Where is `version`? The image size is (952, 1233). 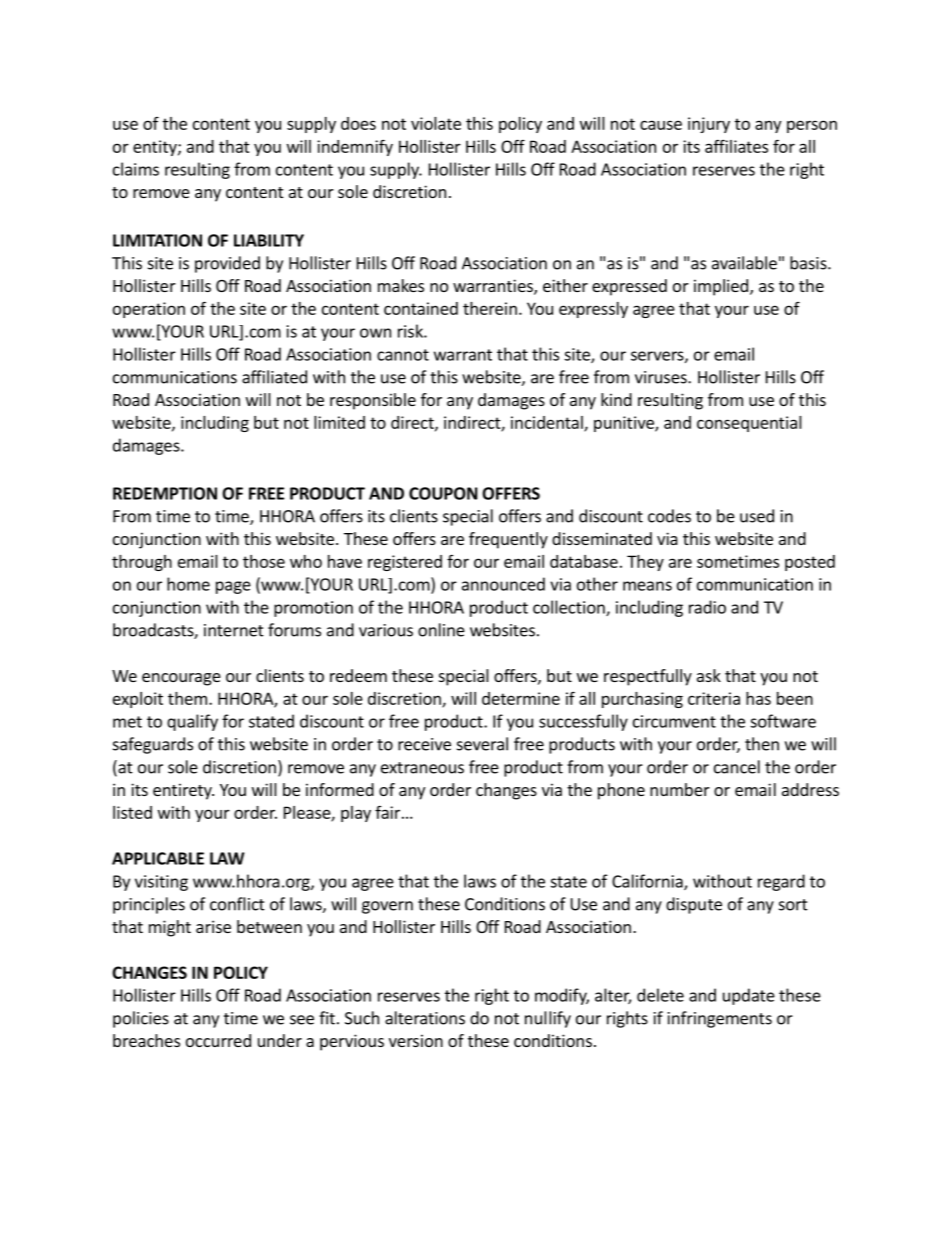
version is located at coordinates (416, 1040).
